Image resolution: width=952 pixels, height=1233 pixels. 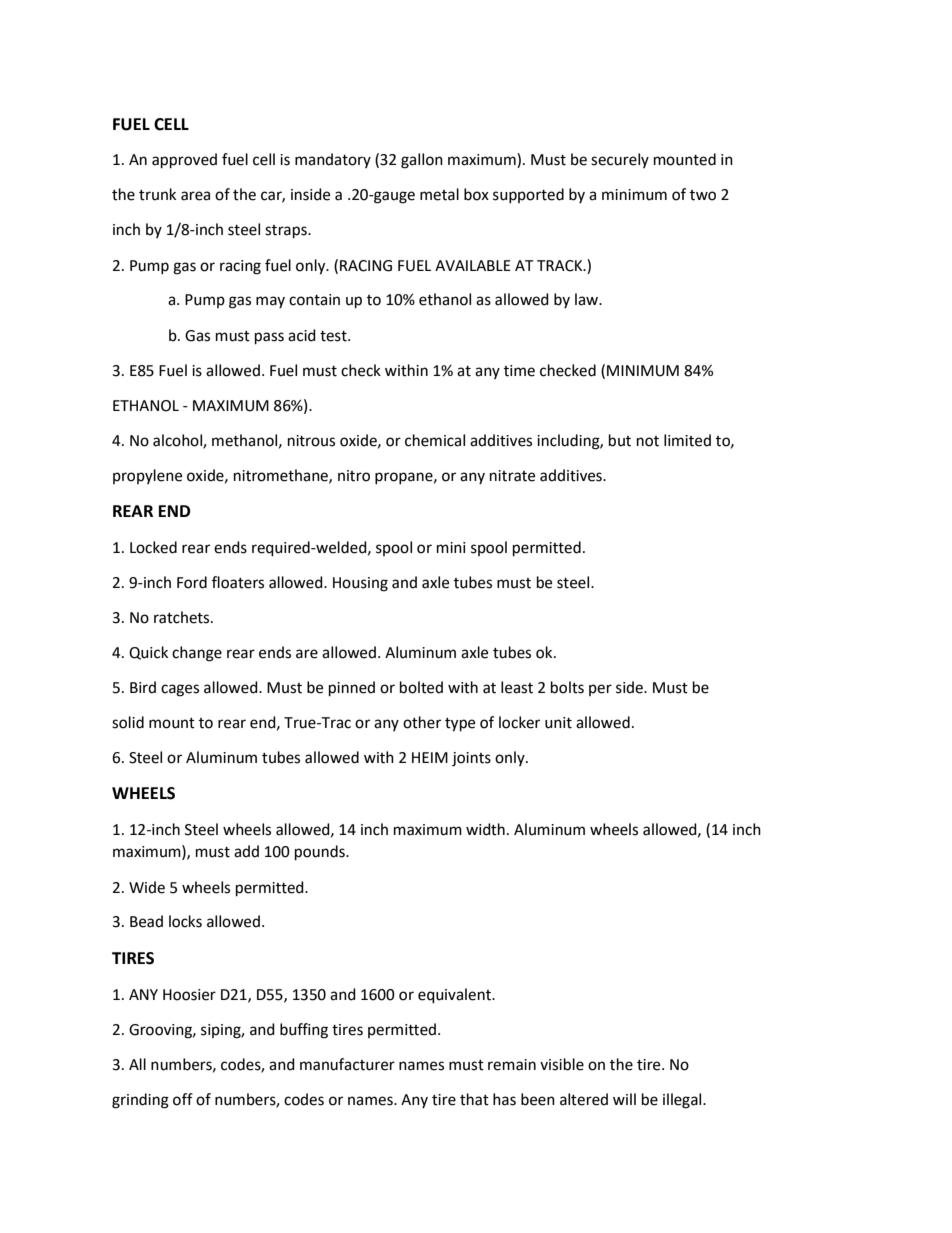 What do you see at coordinates (558, 723) in the screenshot?
I see `unit` at bounding box center [558, 723].
